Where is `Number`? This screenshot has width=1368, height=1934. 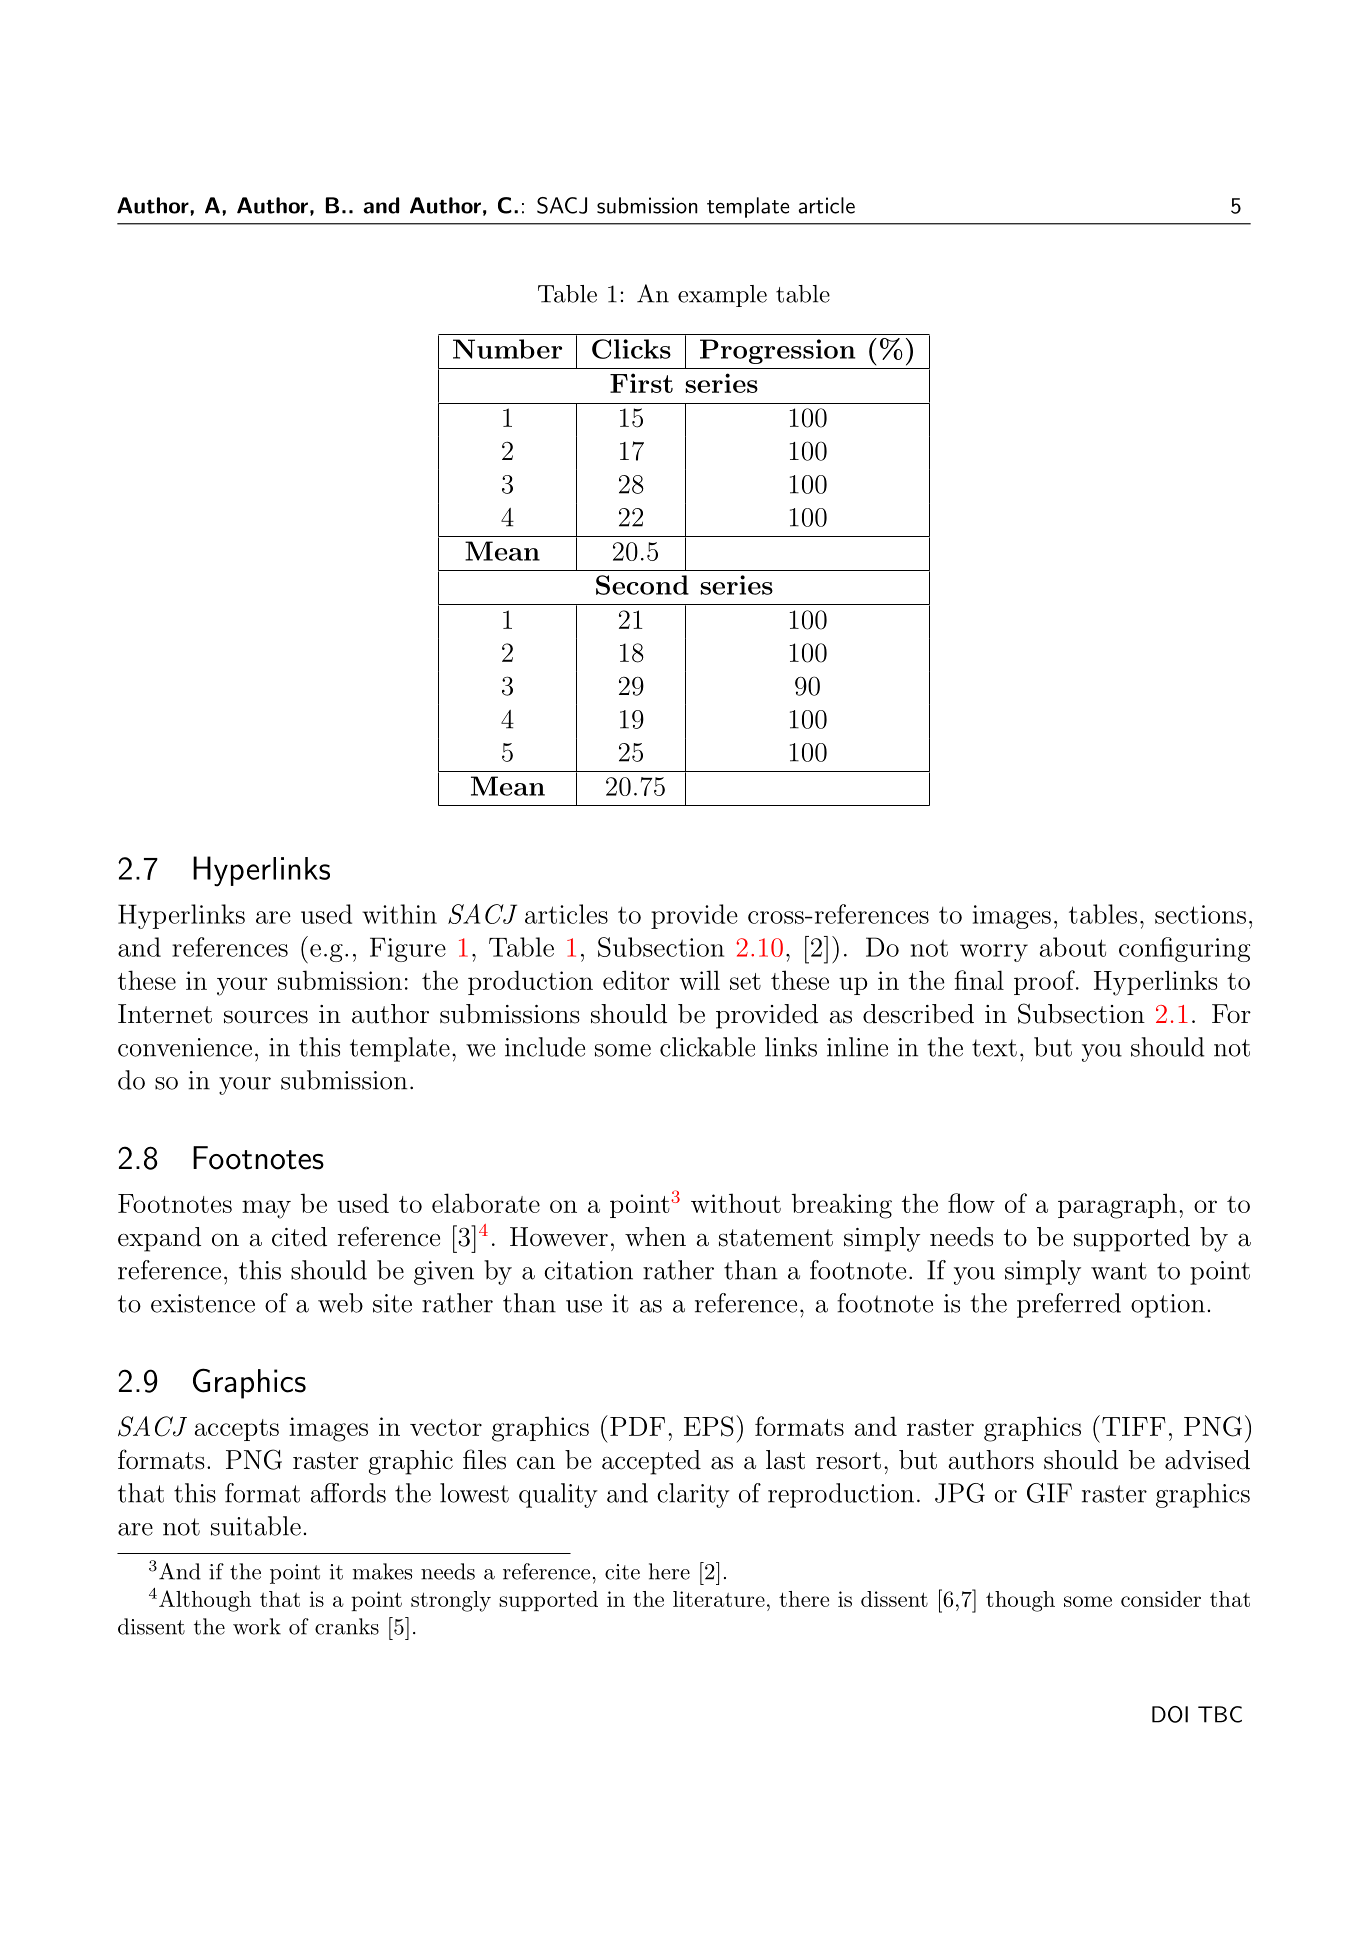 Number is located at coordinates (507, 349).
